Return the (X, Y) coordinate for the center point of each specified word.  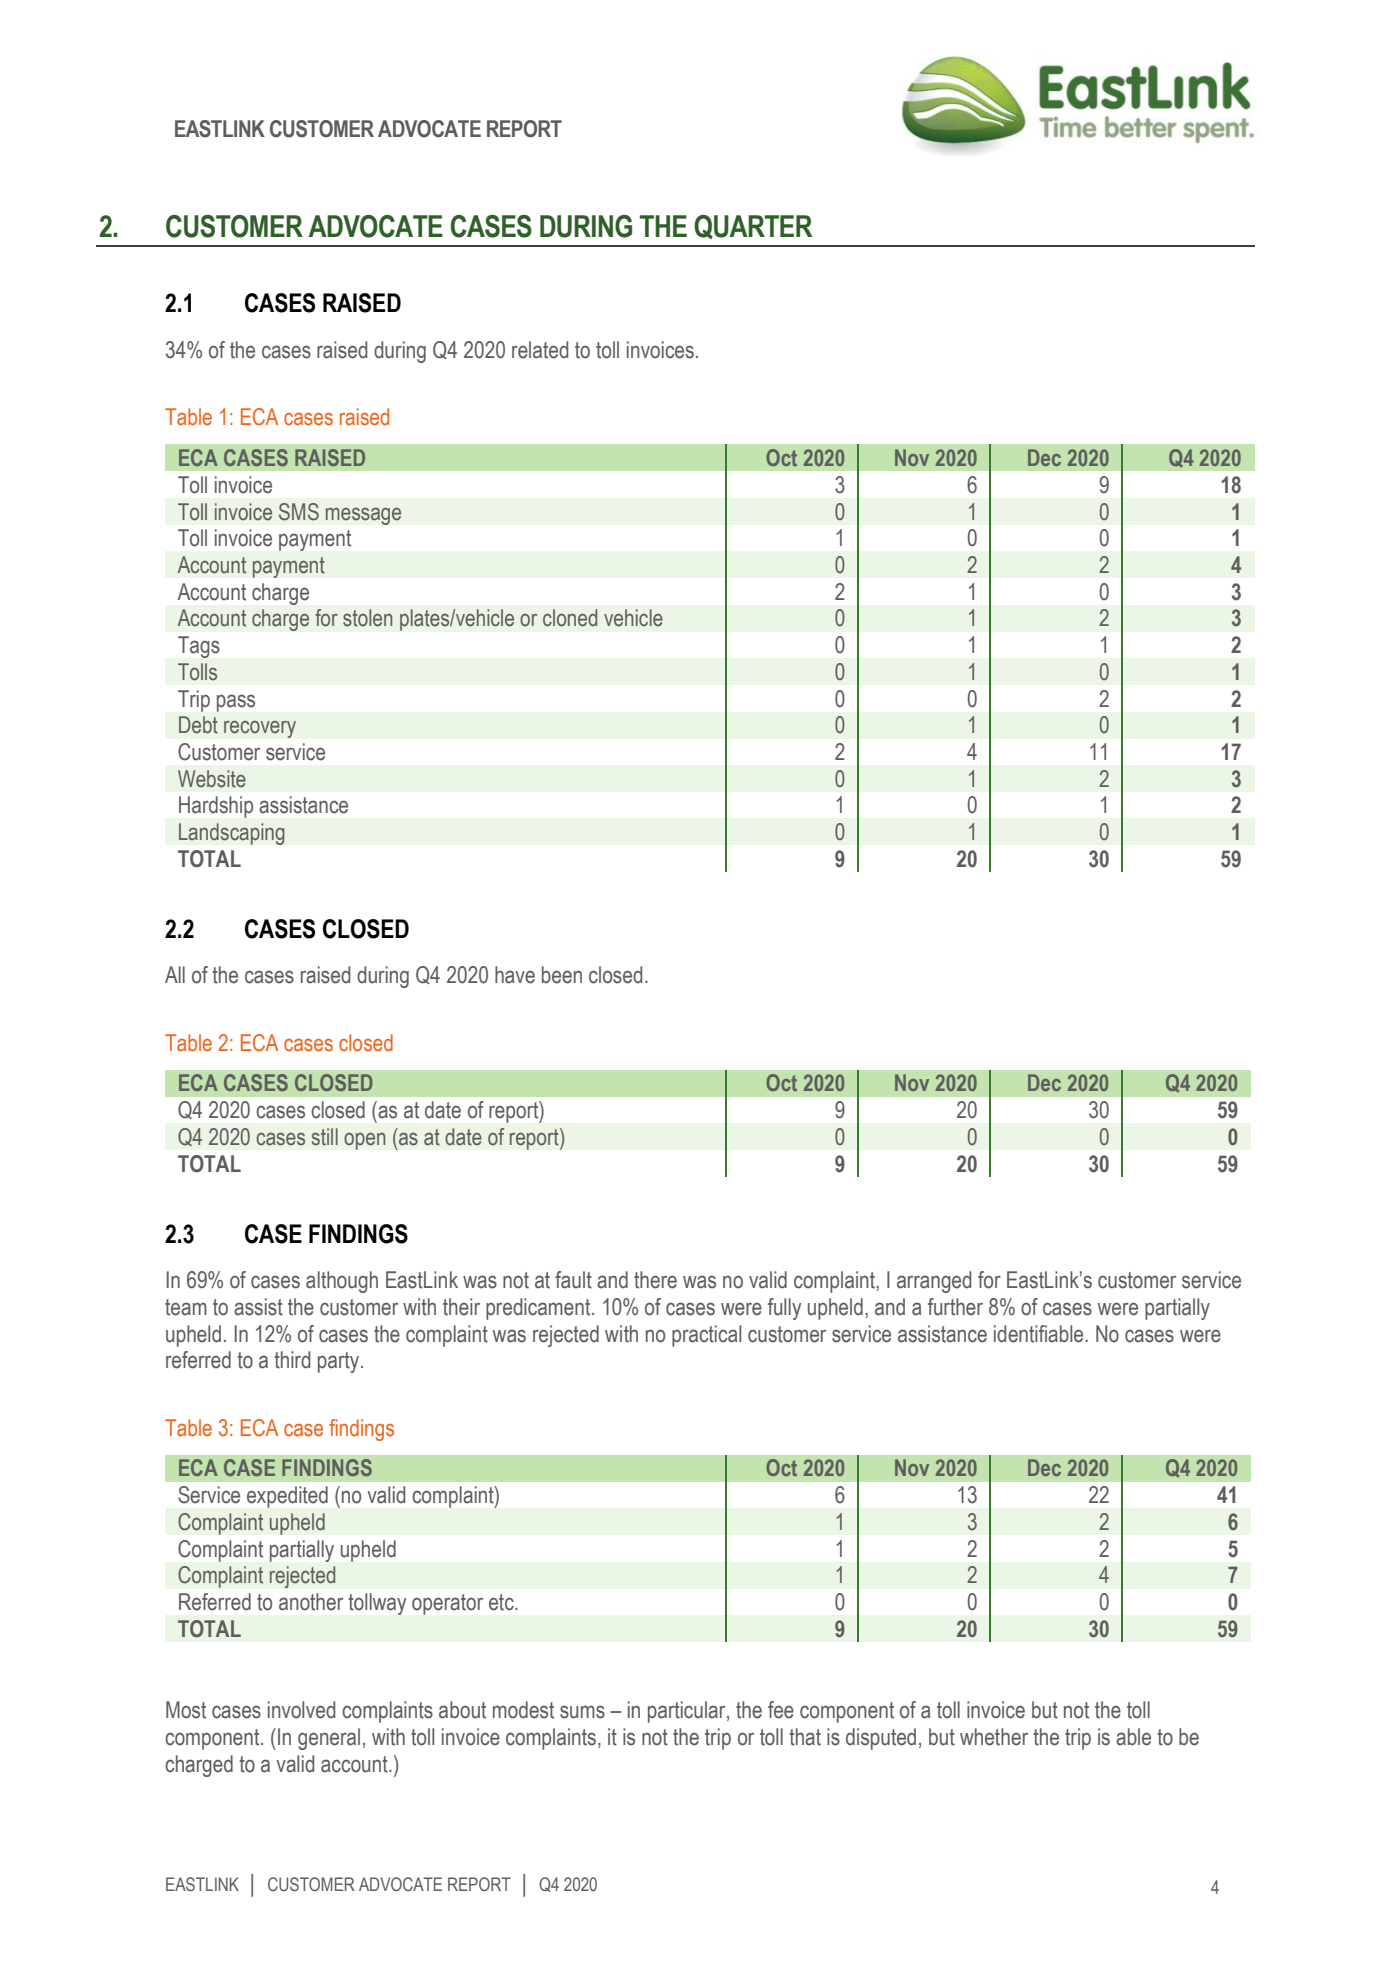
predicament (539, 1309)
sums (582, 1712)
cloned (570, 618)
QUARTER (753, 227)
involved (301, 1710)
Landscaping (232, 834)
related (540, 350)
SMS (299, 512)
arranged (934, 1282)
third (292, 1360)
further (955, 1307)
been (562, 975)
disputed (881, 1739)
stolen (367, 618)
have (515, 975)
